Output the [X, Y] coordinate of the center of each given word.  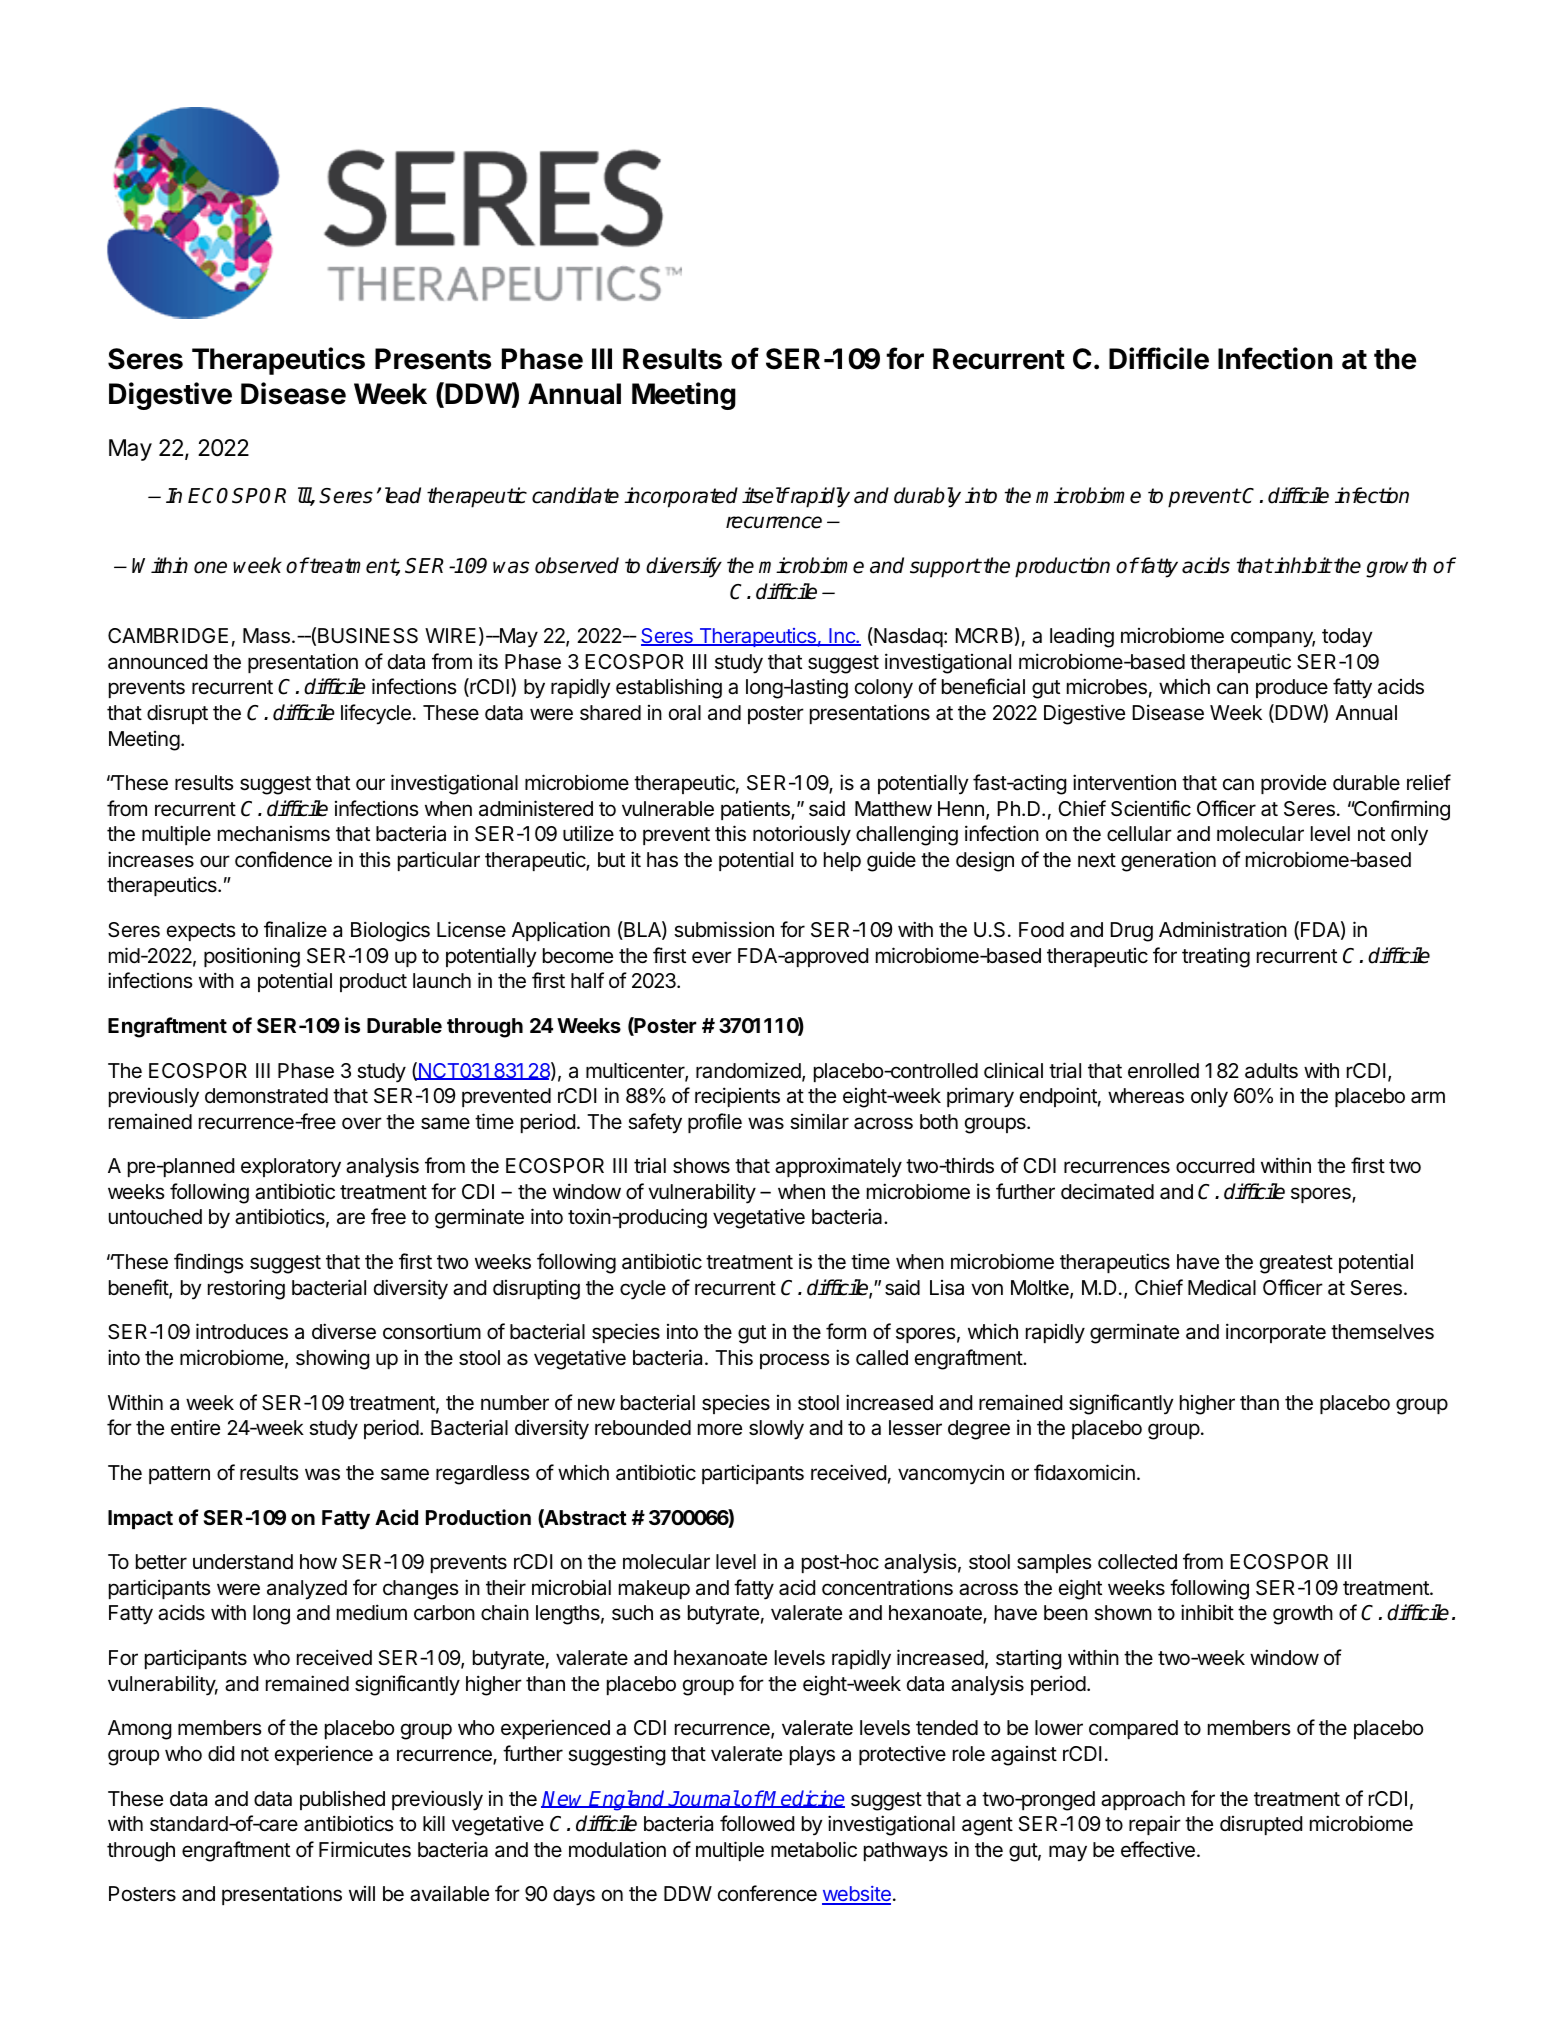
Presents [433, 359]
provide [1293, 784]
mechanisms [274, 834]
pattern [179, 1475]
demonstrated [266, 1096]
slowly [776, 1430]
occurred [1215, 1166]
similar [819, 1121]
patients [756, 810]
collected [1137, 1562]
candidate [575, 495]
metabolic [814, 1849]
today [1347, 638]
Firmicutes [365, 1849]
